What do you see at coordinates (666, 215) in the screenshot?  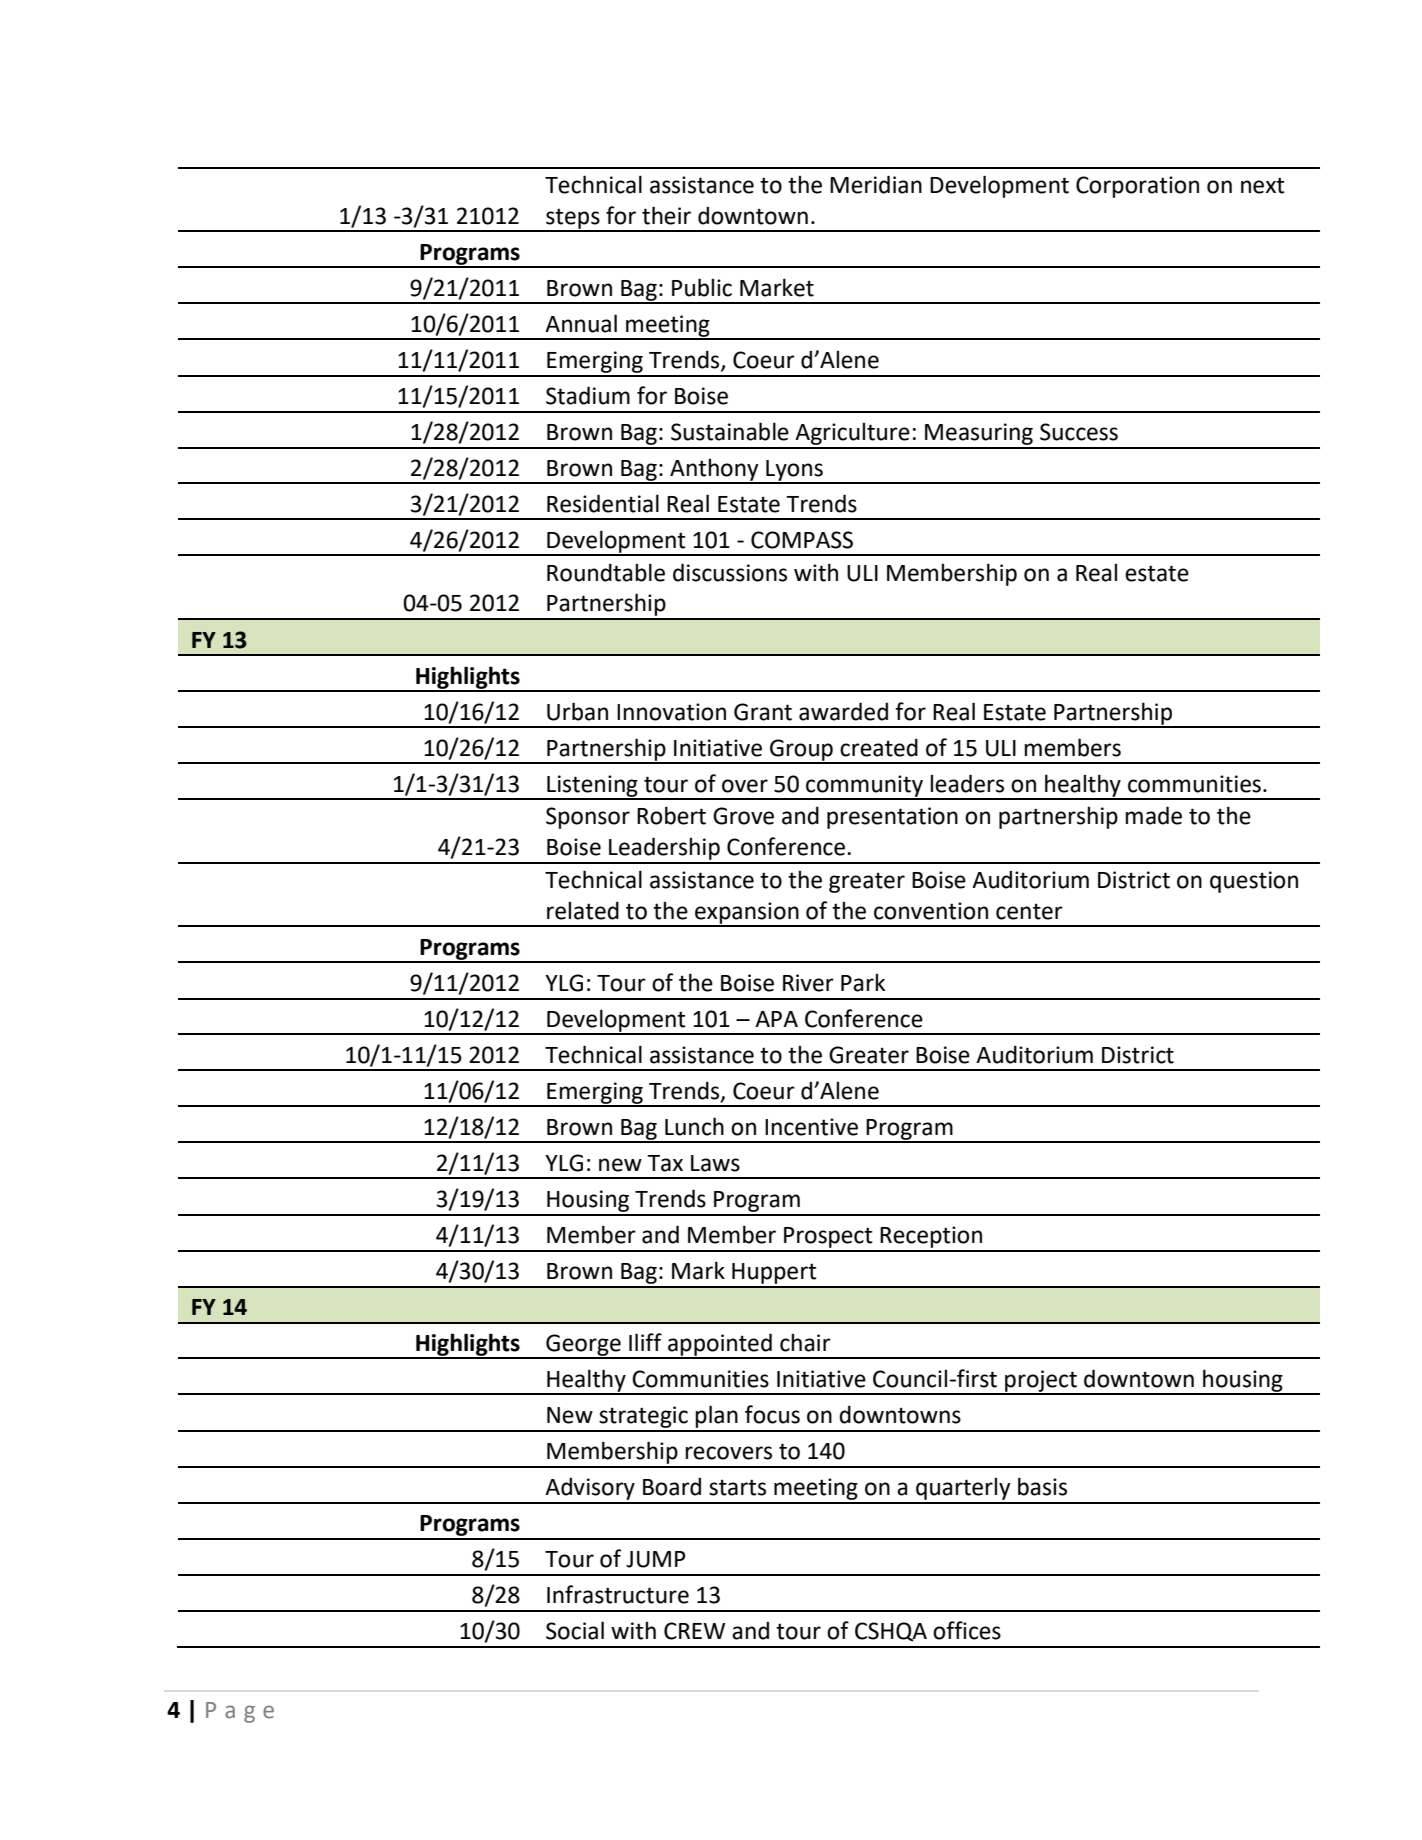 I see `their` at bounding box center [666, 215].
